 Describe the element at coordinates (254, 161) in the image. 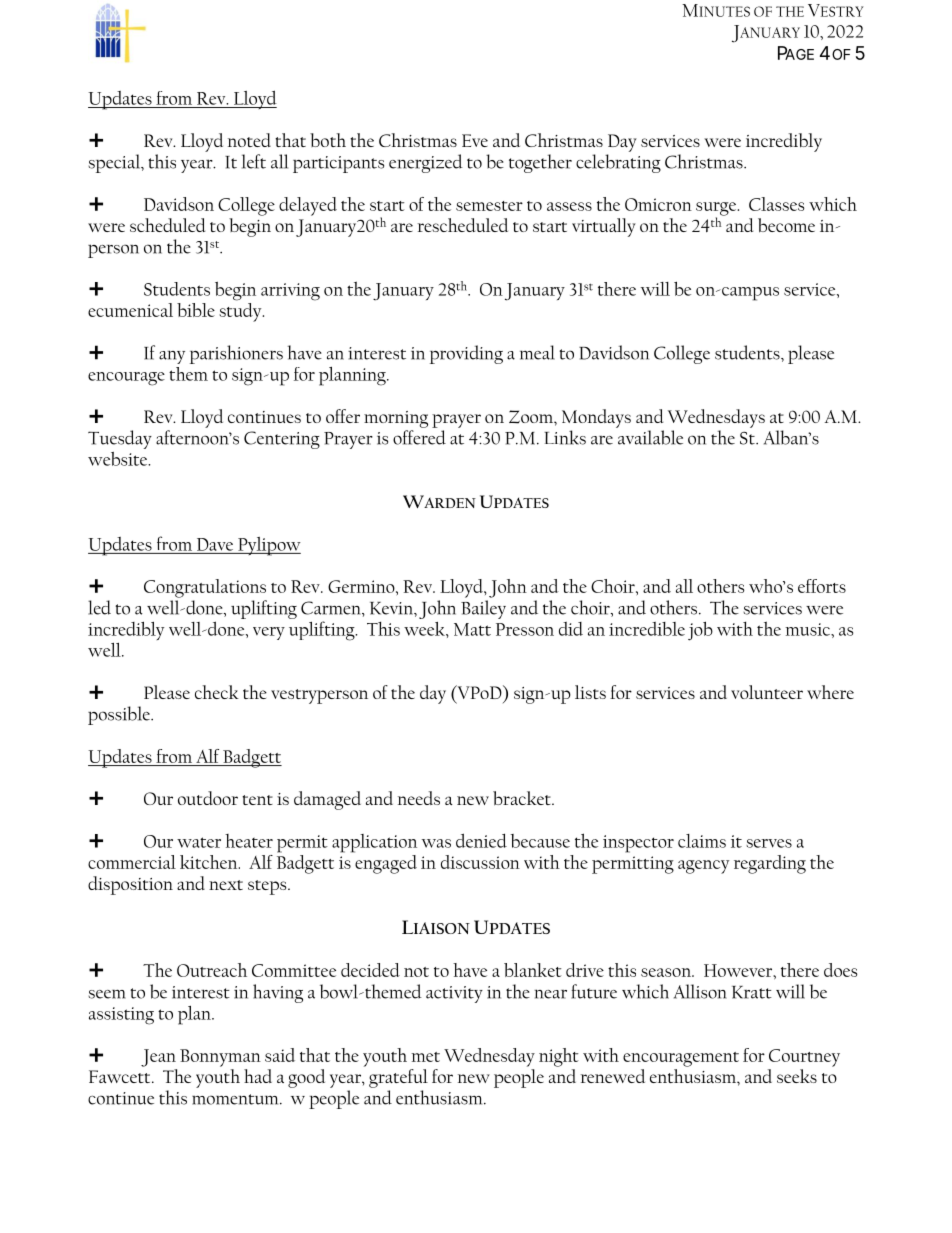

I see `left` at that location.
